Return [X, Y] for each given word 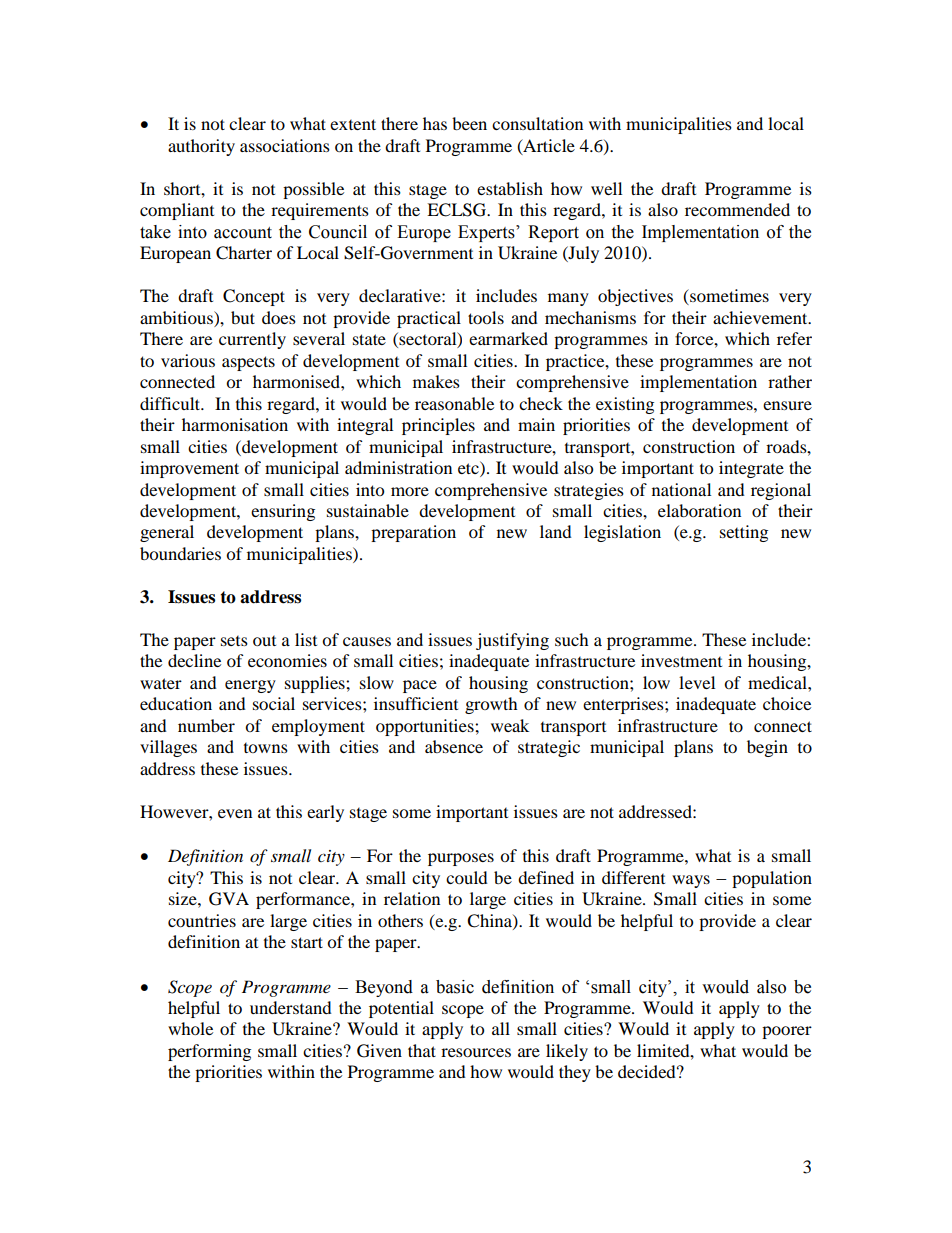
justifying [512, 641]
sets [234, 641]
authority [201, 147]
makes [436, 381]
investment [681, 660]
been [469, 123]
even [235, 813]
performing [209, 1052]
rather [790, 381]
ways [691, 881]
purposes [461, 859]
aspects [248, 363]
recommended [737, 209]
